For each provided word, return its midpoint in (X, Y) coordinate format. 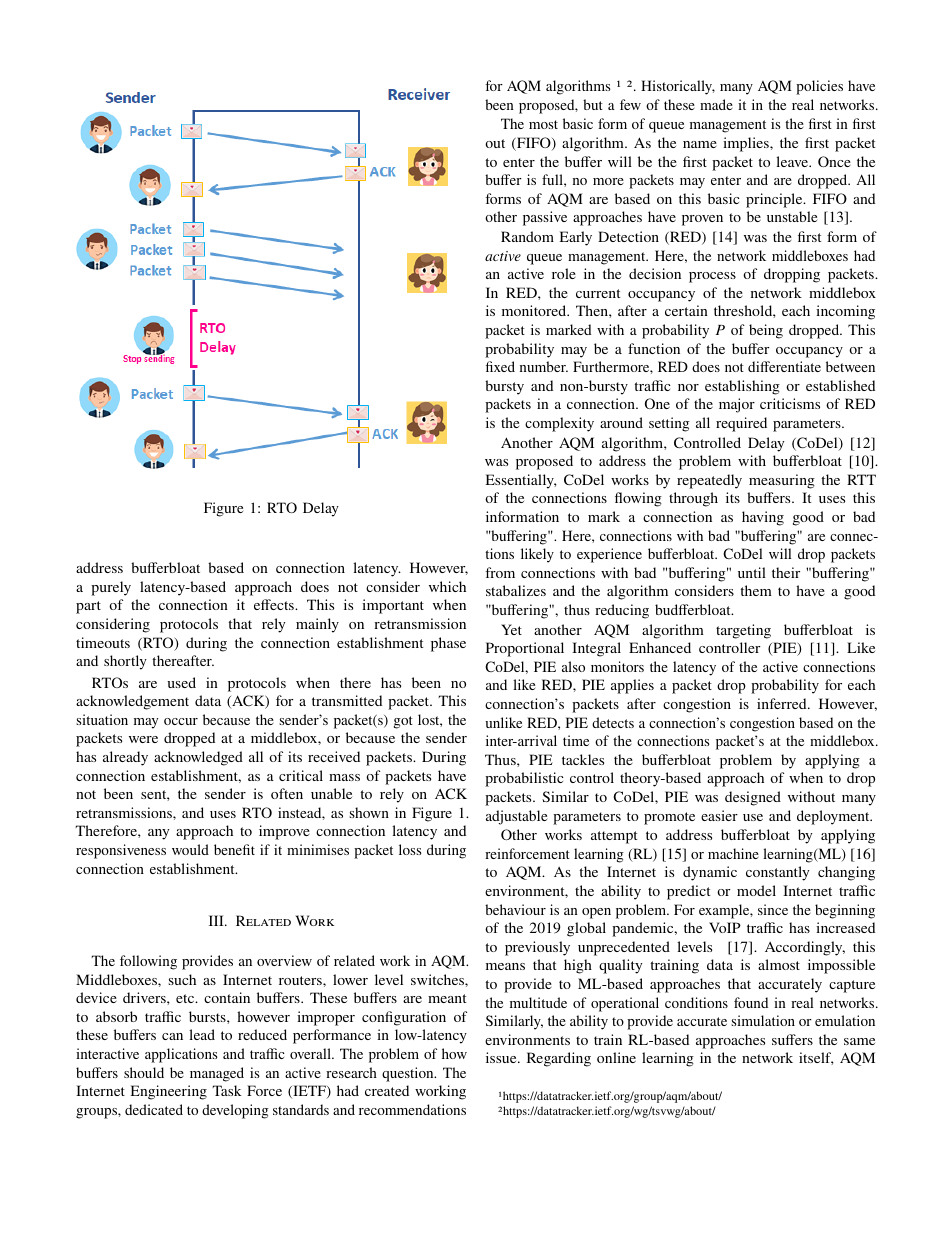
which (447, 586)
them (756, 590)
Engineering (169, 1092)
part (88, 607)
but (593, 104)
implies (747, 144)
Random (527, 236)
